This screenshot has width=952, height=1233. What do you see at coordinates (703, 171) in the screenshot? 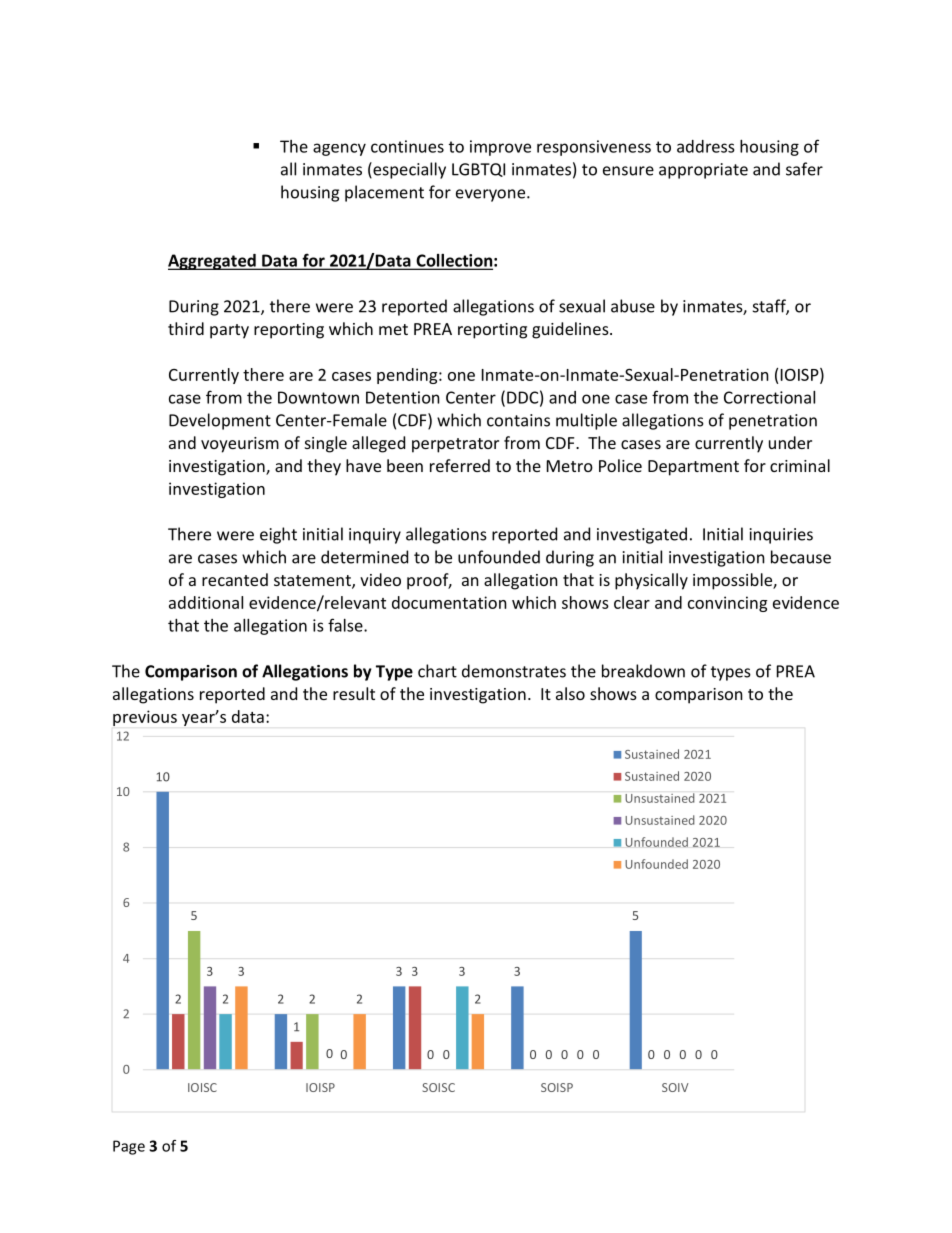
I see `appropriate` at bounding box center [703, 171].
